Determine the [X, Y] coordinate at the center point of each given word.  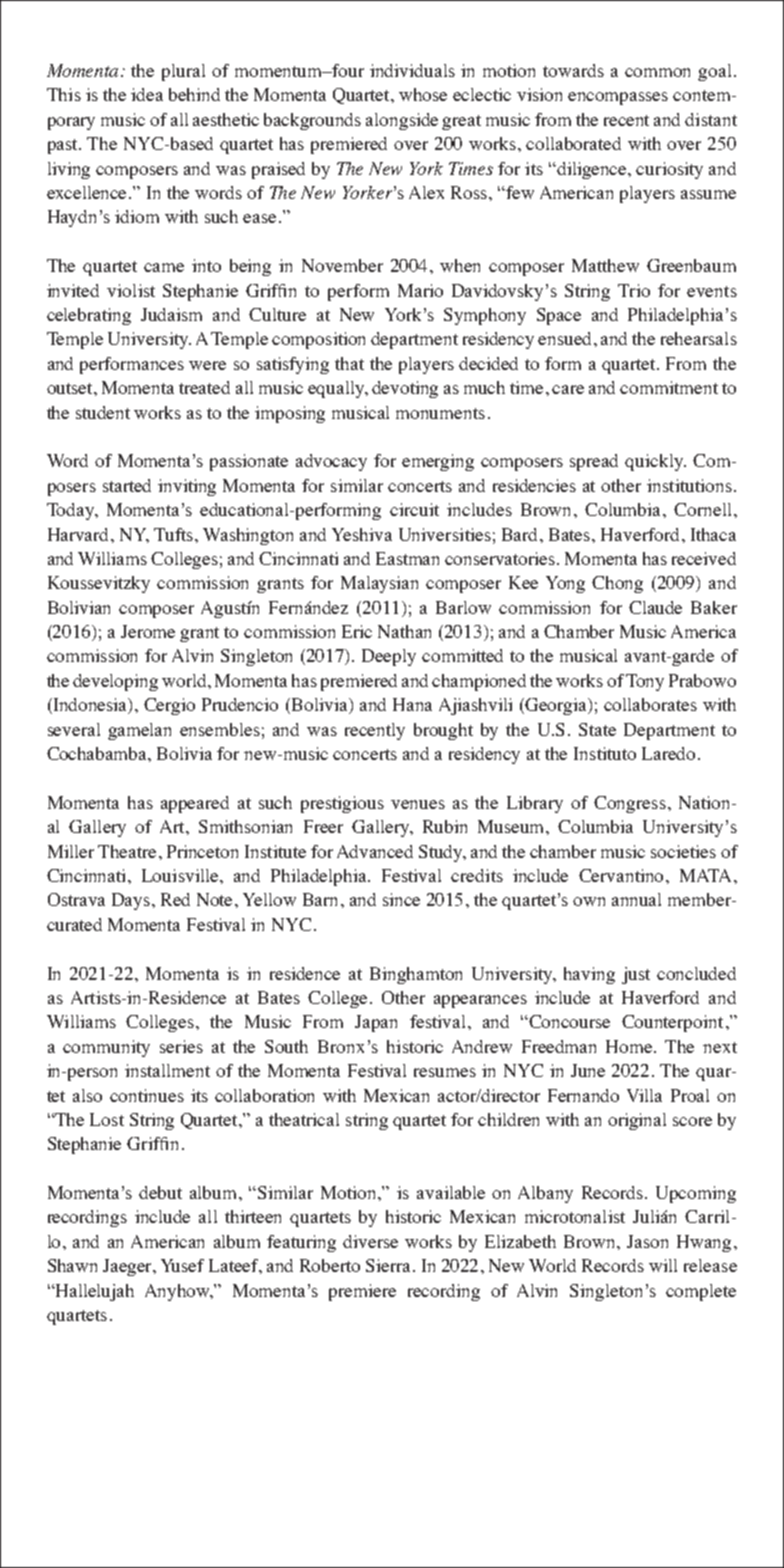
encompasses [618, 98]
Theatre [127, 851]
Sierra [390, 1265]
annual [636, 899]
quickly [655, 462]
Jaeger [129, 1267]
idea [147, 94]
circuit [414, 509]
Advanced [375, 851]
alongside [402, 121]
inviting [187, 487]
